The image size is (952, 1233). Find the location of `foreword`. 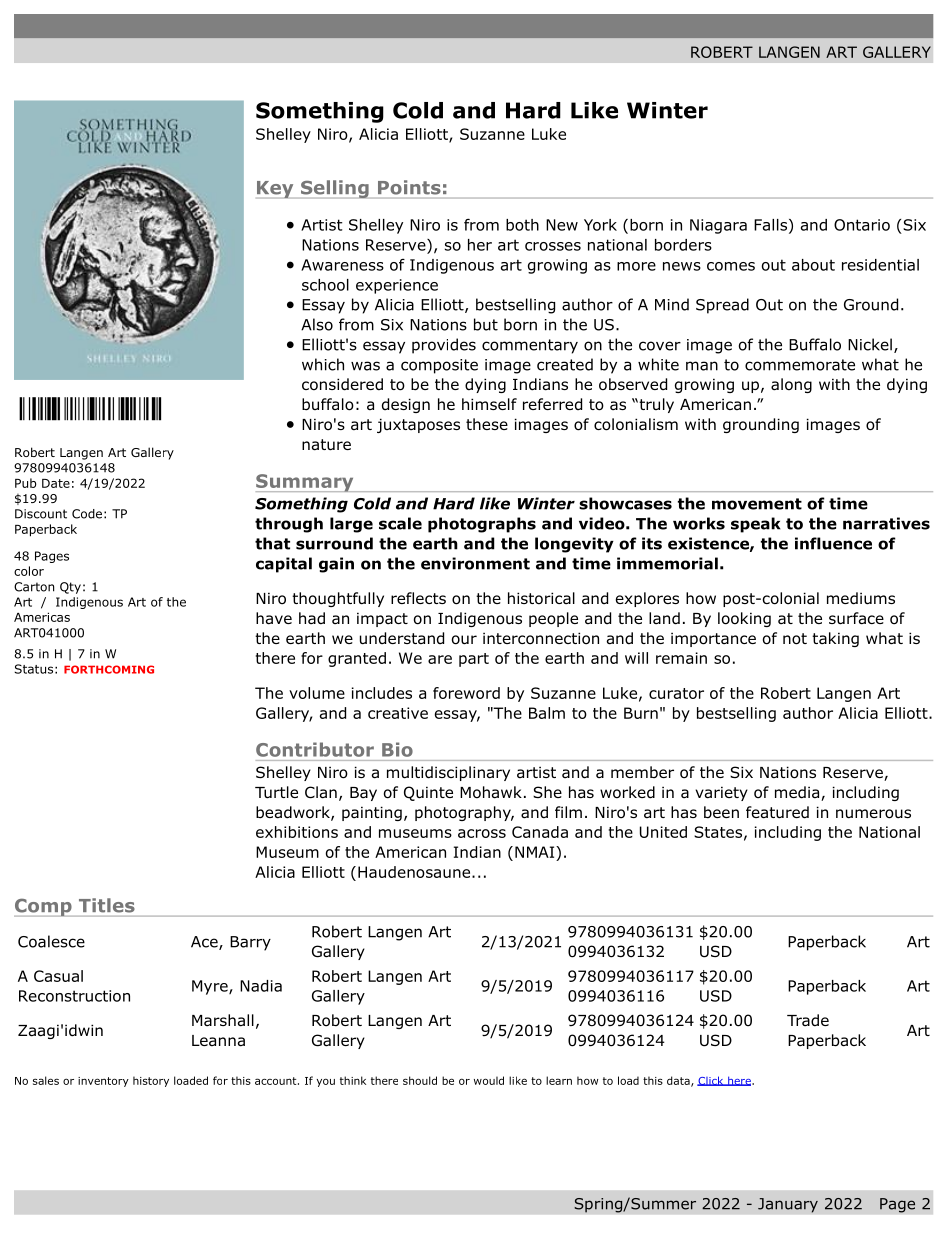

foreword is located at coordinates (466, 693).
